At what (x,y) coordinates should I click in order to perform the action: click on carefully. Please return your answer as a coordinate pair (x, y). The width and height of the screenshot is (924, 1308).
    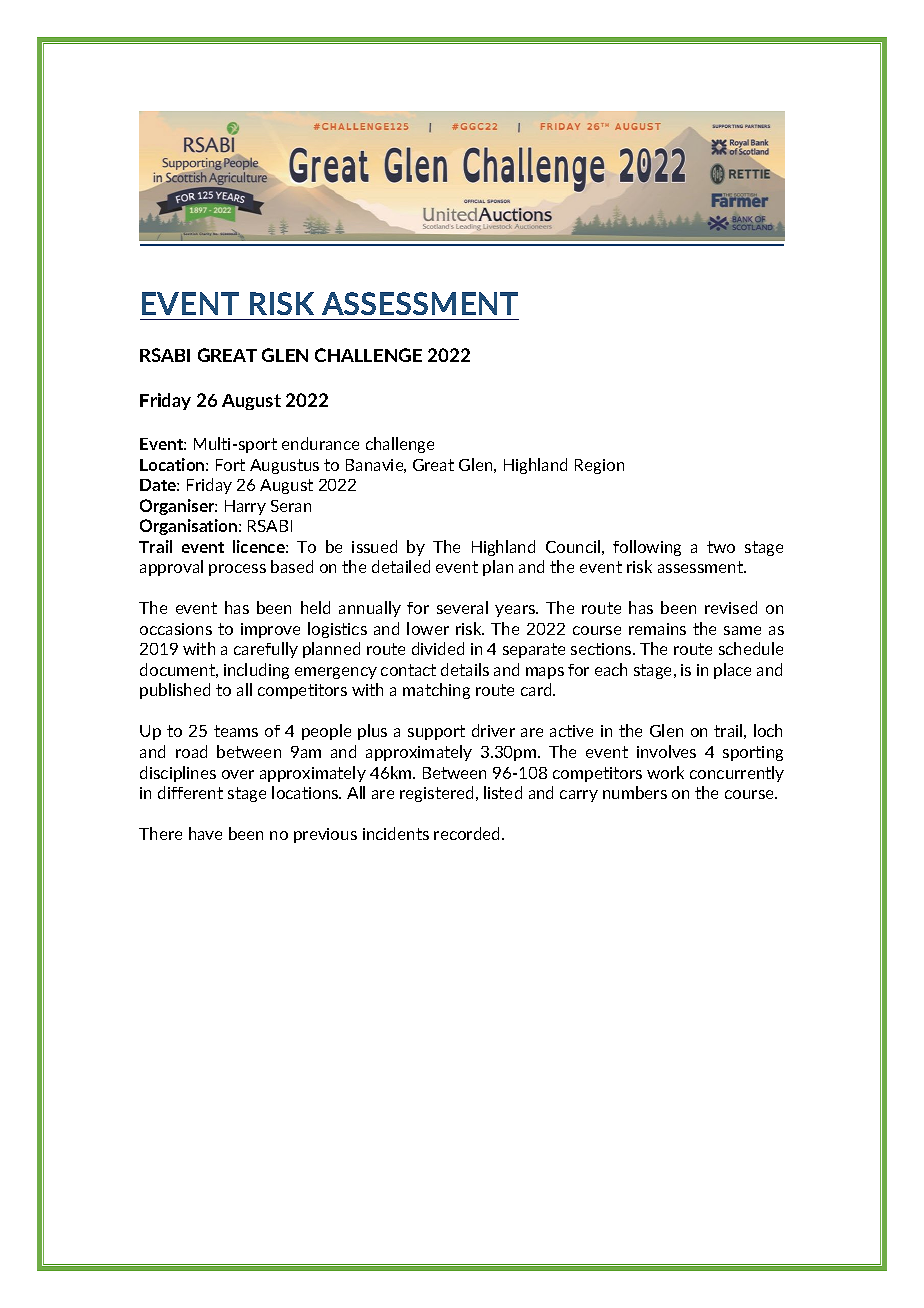
    Looking at the image, I should click on (266, 650).
